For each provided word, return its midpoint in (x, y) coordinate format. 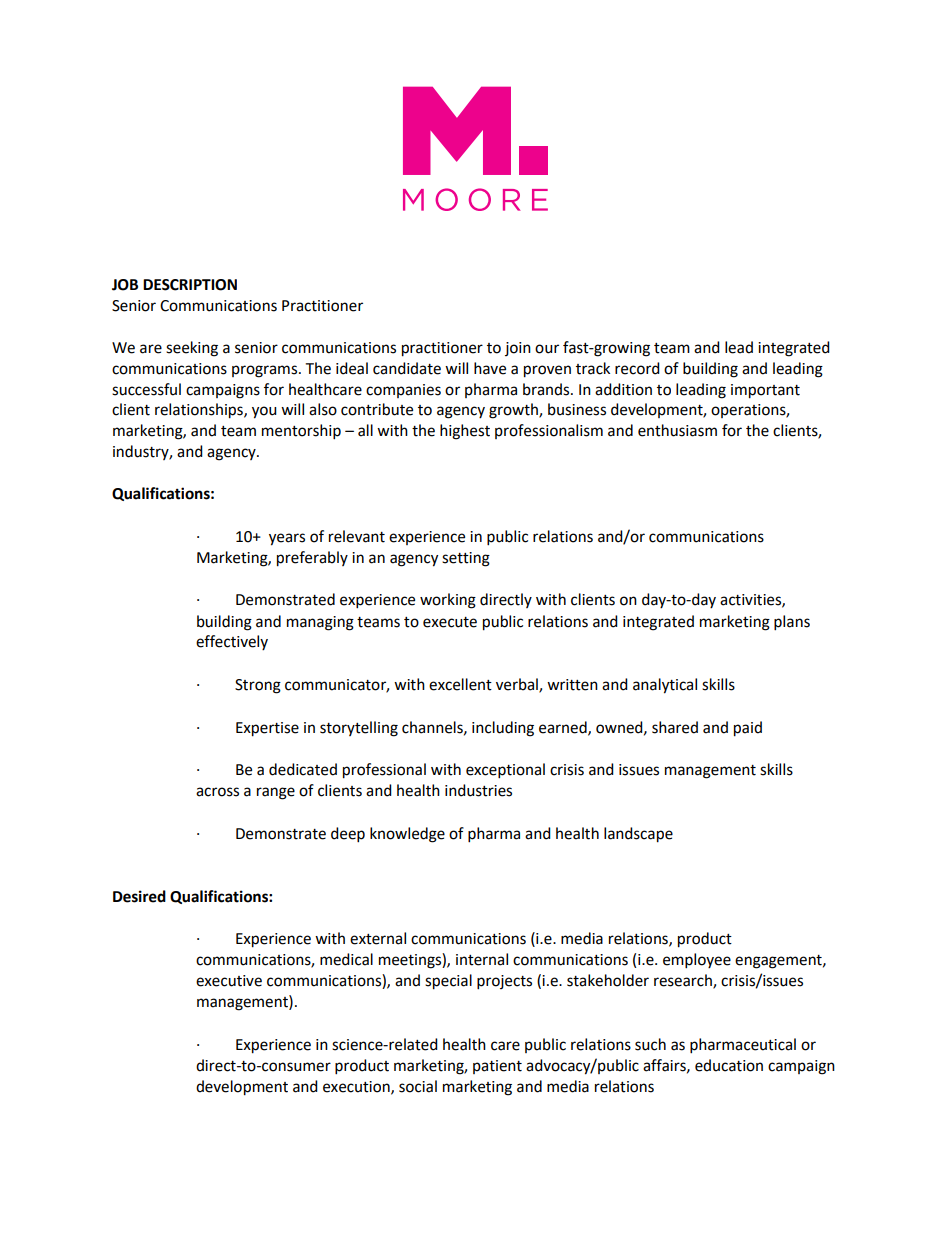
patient (497, 1067)
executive (229, 981)
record (637, 368)
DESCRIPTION (190, 285)
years (287, 539)
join (518, 349)
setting (466, 559)
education (729, 1065)
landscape (638, 835)
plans (792, 623)
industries (478, 790)
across (217, 792)
